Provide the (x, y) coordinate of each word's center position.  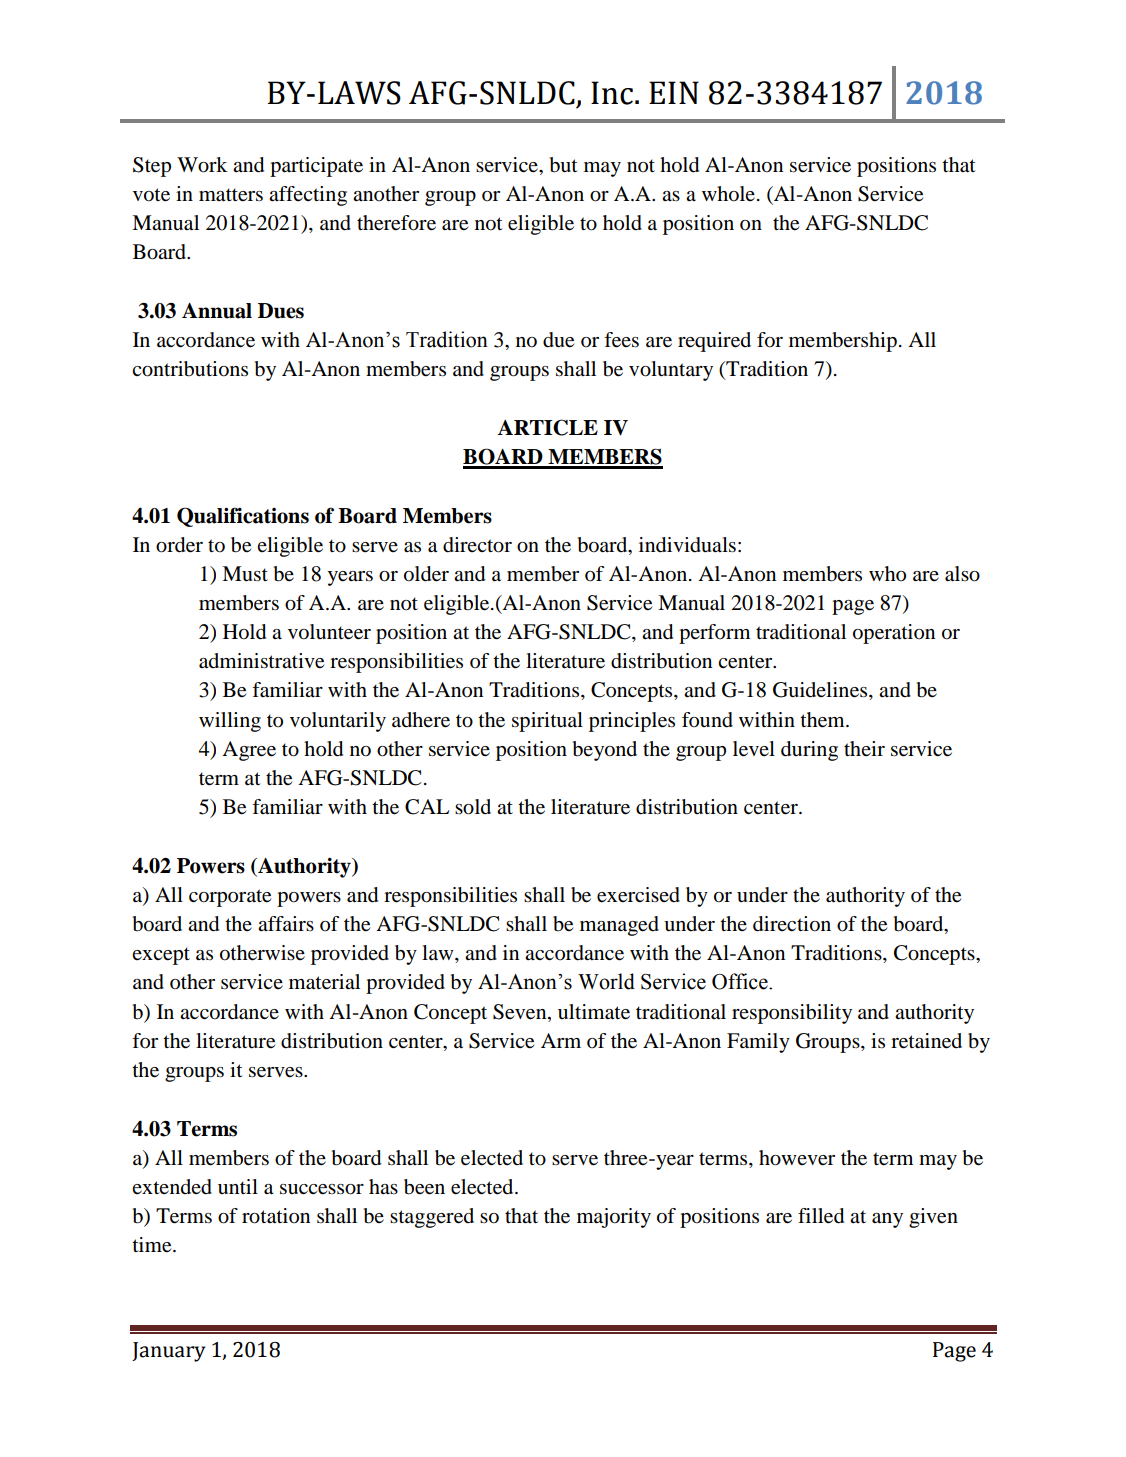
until (238, 1186)
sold (473, 807)
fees (621, 340)
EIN (674, 92)
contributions (190, 369)
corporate (230, 898)
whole (728, 194)
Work (202, 165)
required (714, 342)
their (864, 748)
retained (926, 1041)
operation (894, 634)
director (477, 545)
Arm (561, 1040)
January (168, 1352)
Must (245, 574)
